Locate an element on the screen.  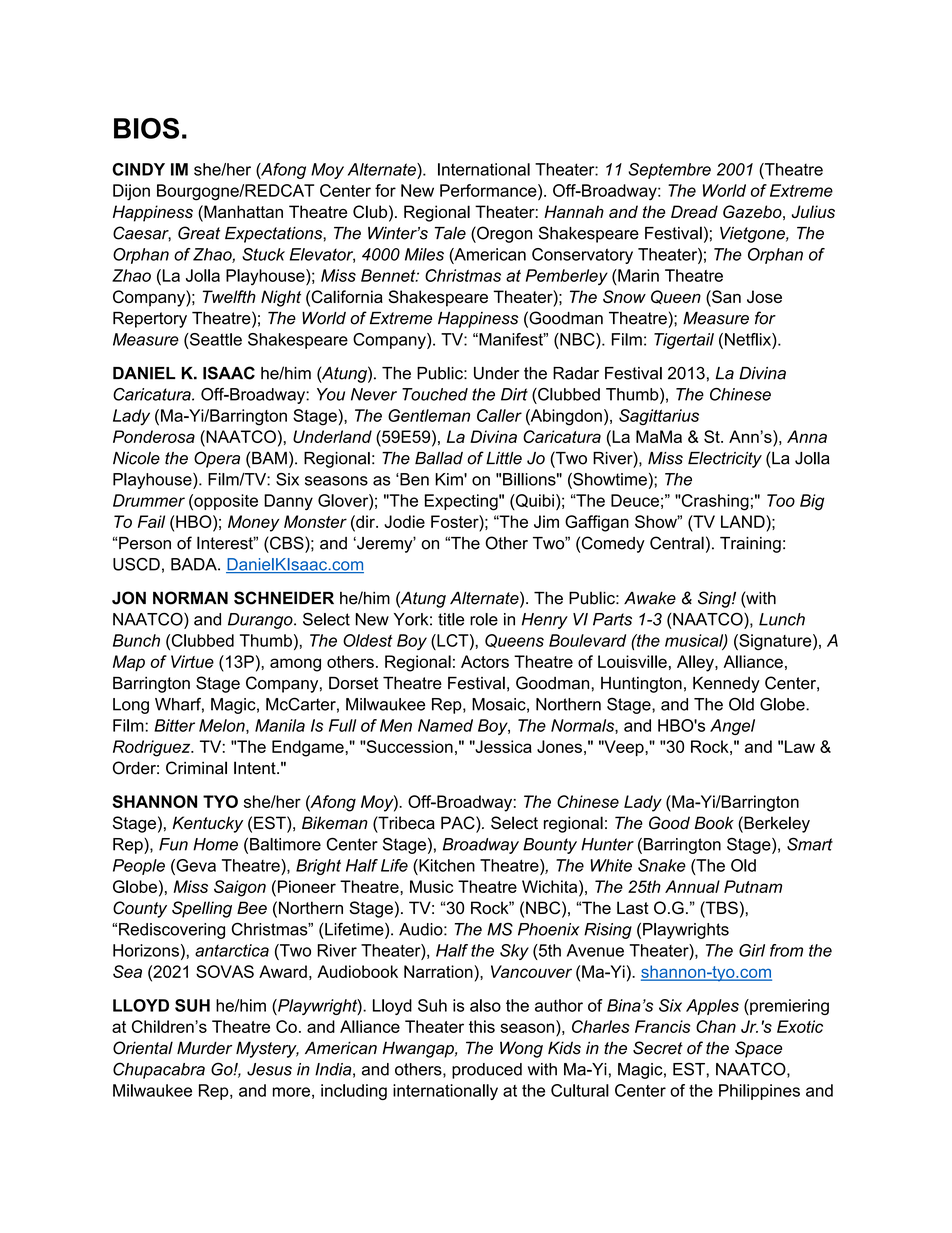
Murder is located at coordinates (204, 1048).
